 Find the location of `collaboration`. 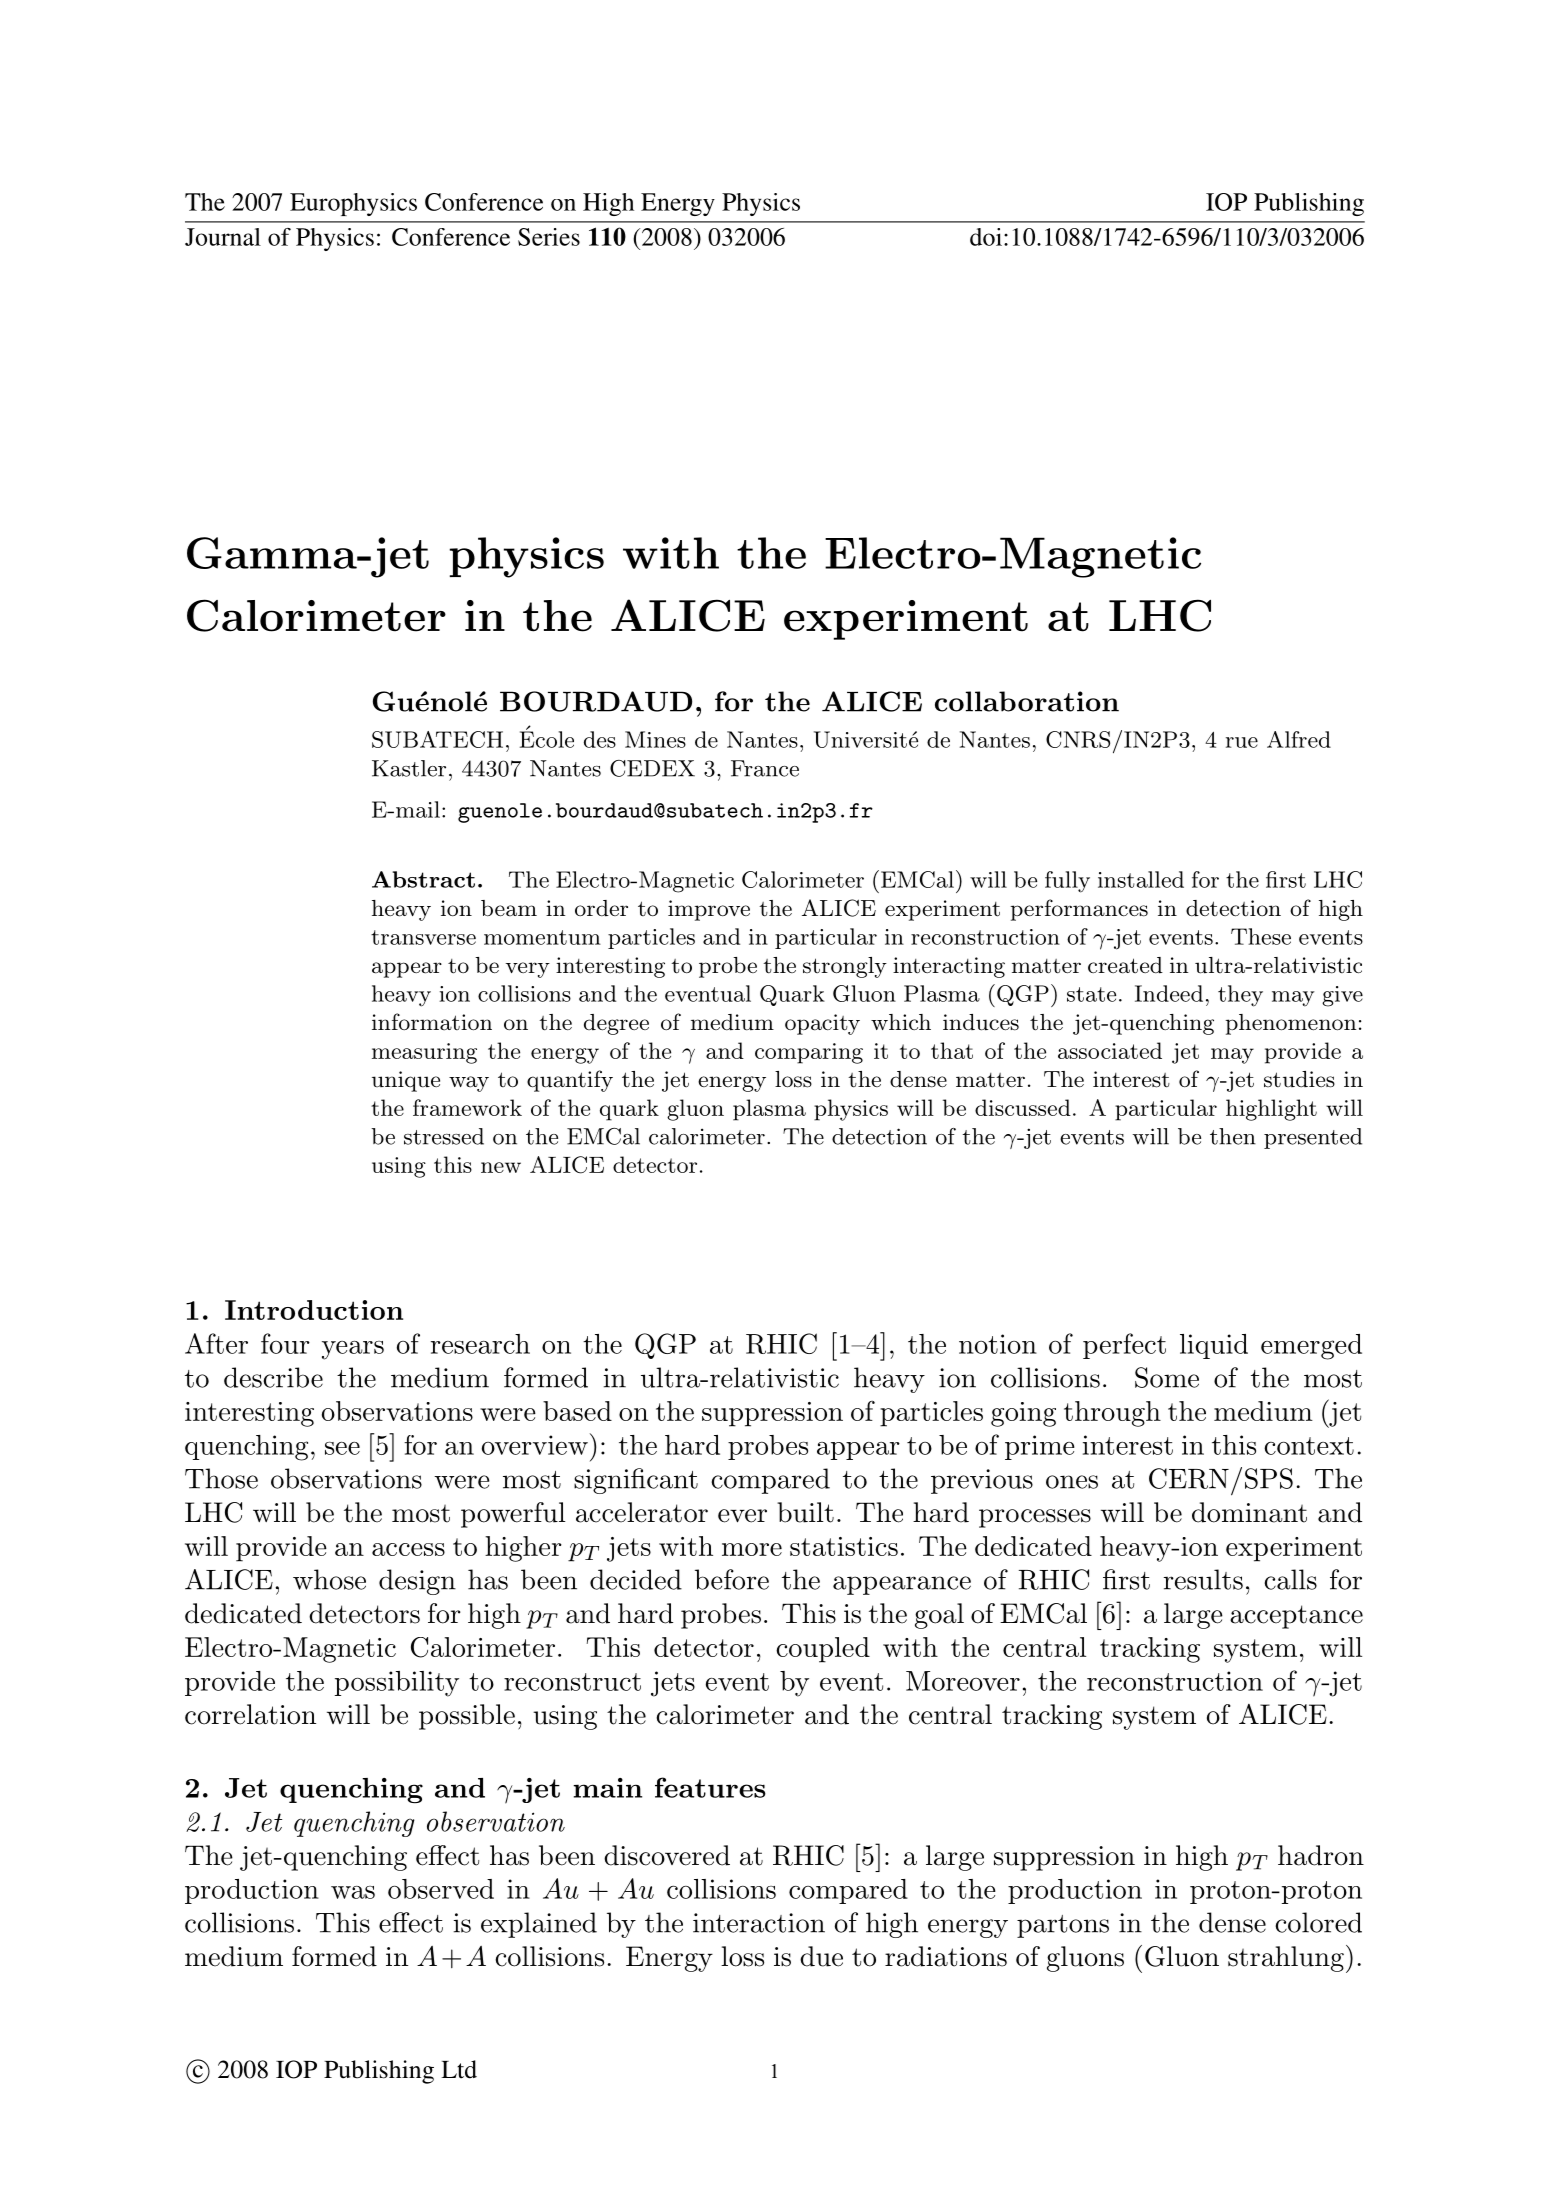

collaboration is located at coordinates (1027, 701).
